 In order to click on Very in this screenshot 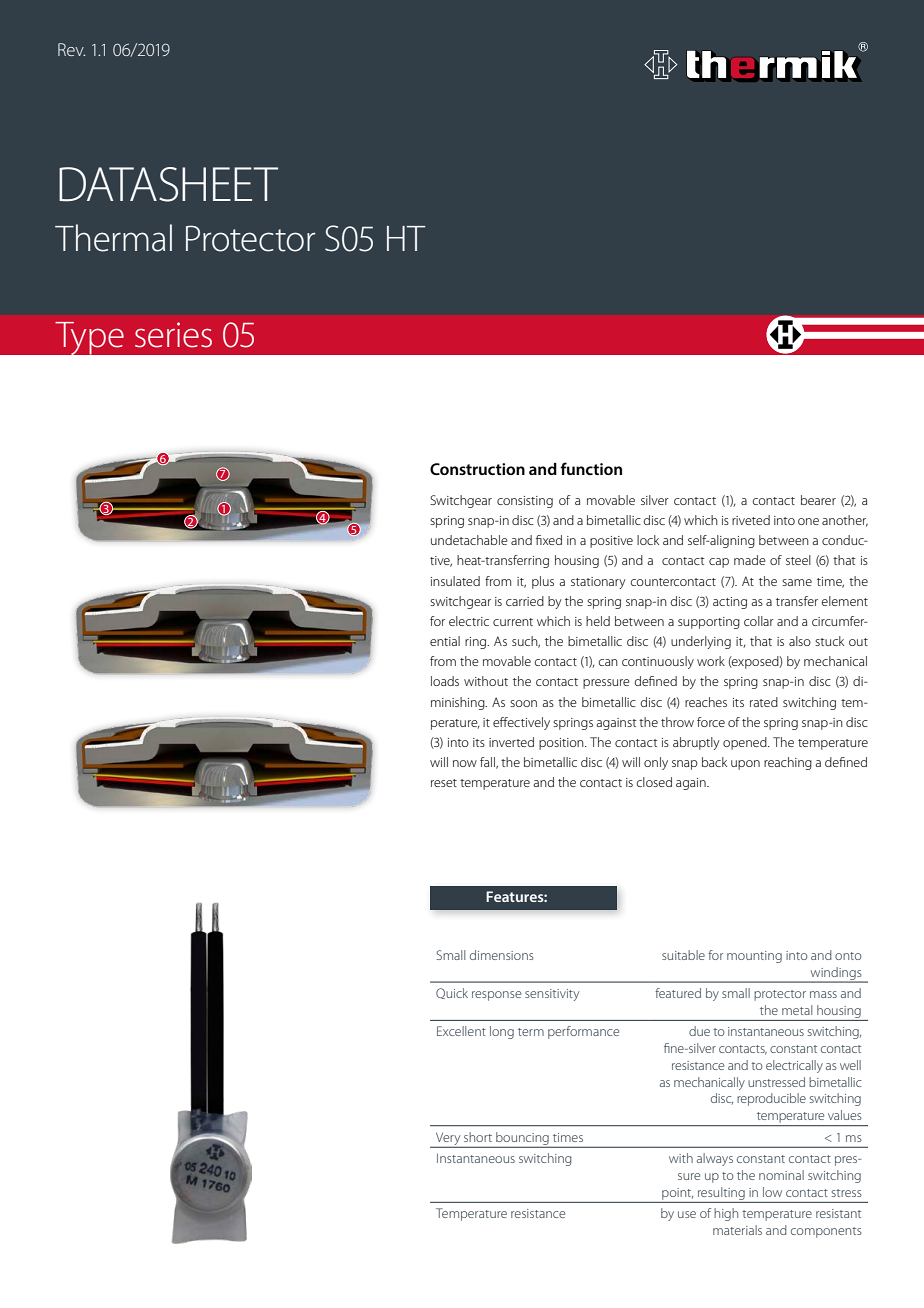, I will do `click(448, 1139)`.
